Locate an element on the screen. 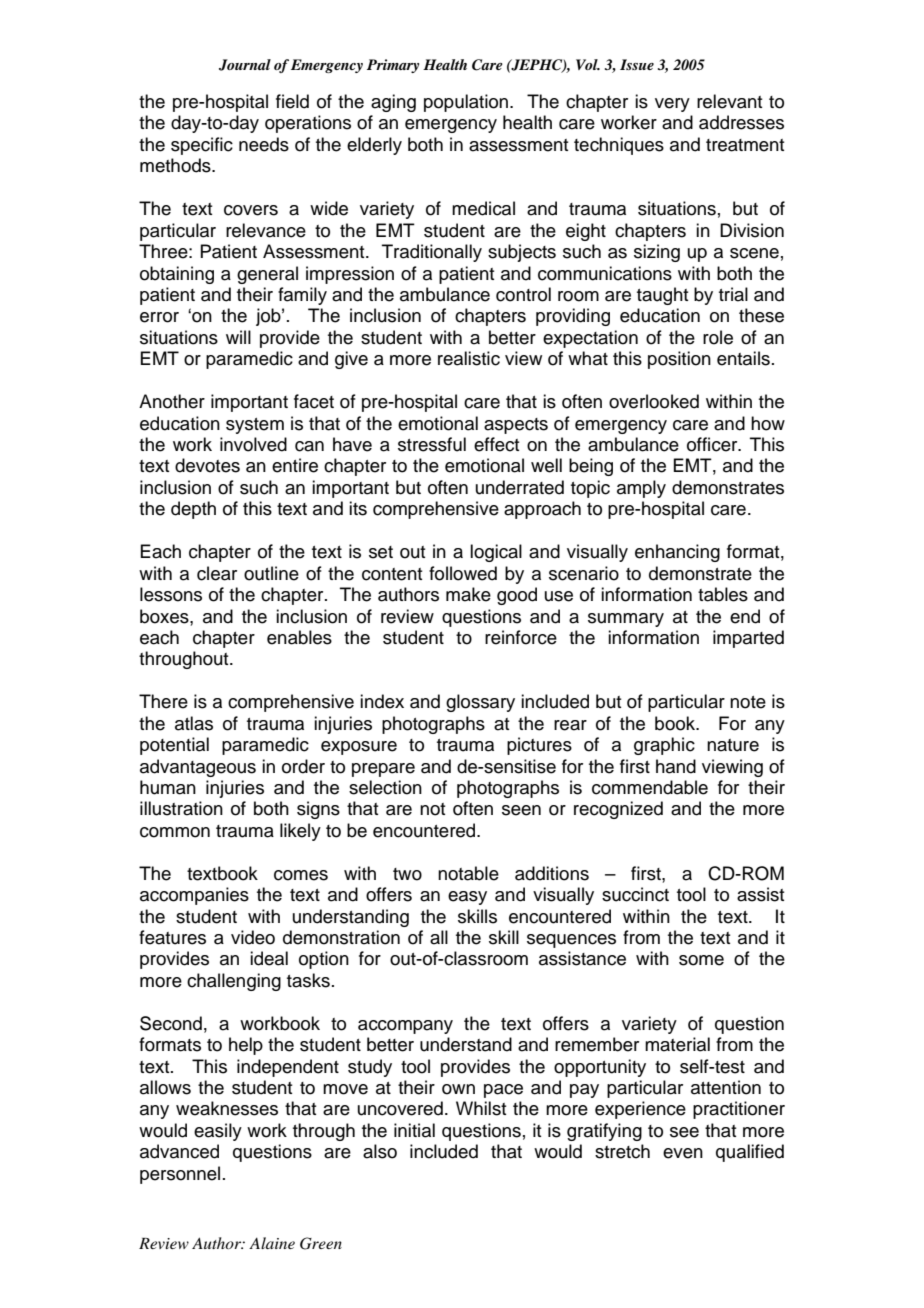 Image resolution: width=924 pixels, height=1308 pixels. commendable is located at coordinates (650, 787).
